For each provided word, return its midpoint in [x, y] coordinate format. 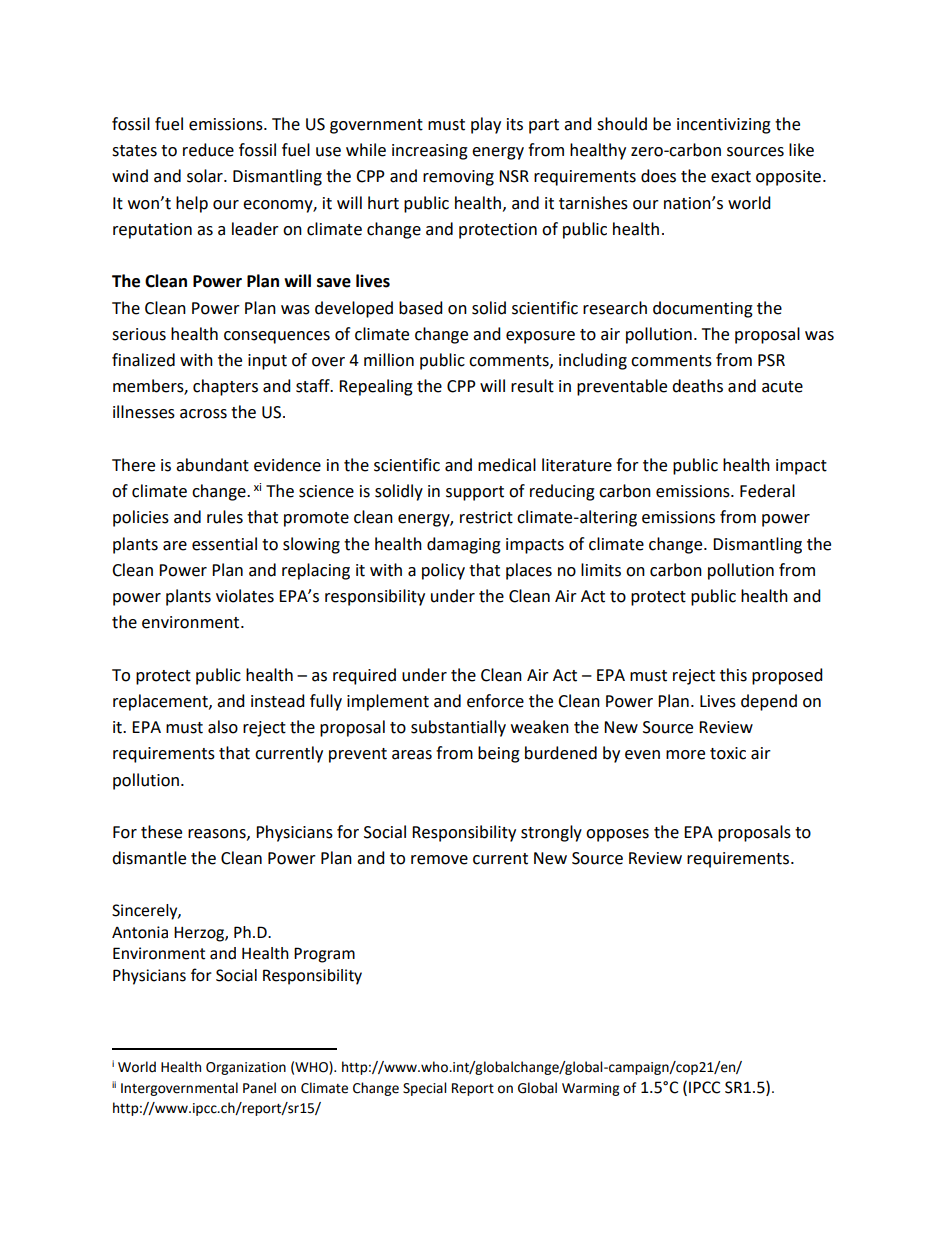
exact [731, 177]
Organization [246, 1068]
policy [443, 571]
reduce [208, 150]
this [733, 675]
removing [458, 178]
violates [245, 596]
